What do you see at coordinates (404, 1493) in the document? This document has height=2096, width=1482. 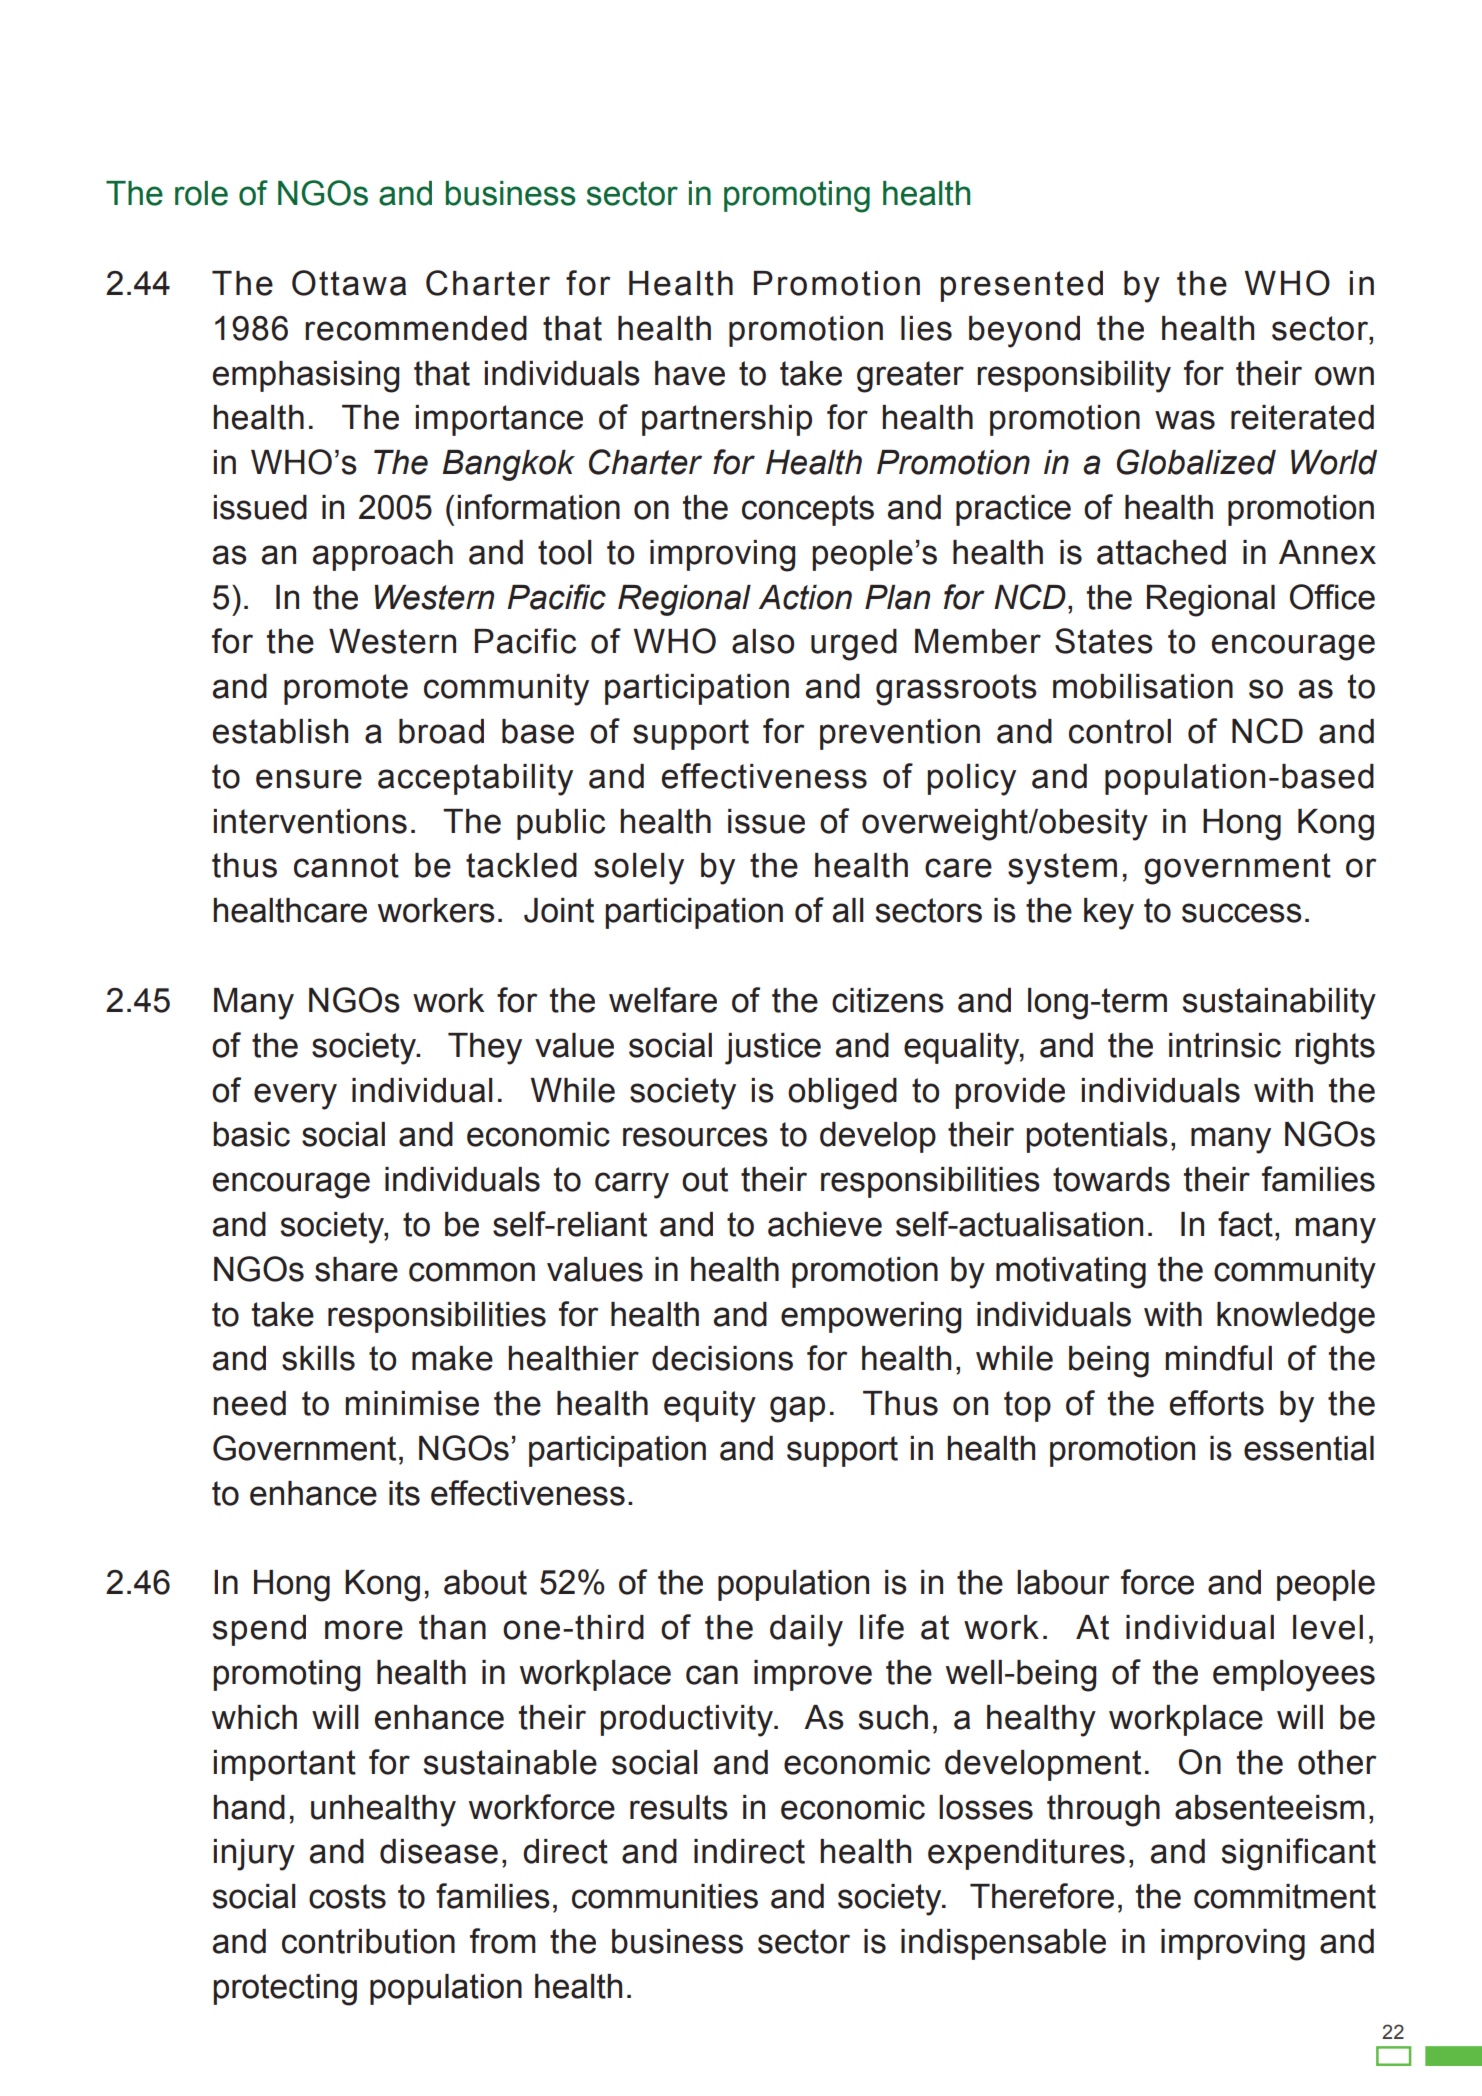 I see `its` at bounding box center [404, 1493].
